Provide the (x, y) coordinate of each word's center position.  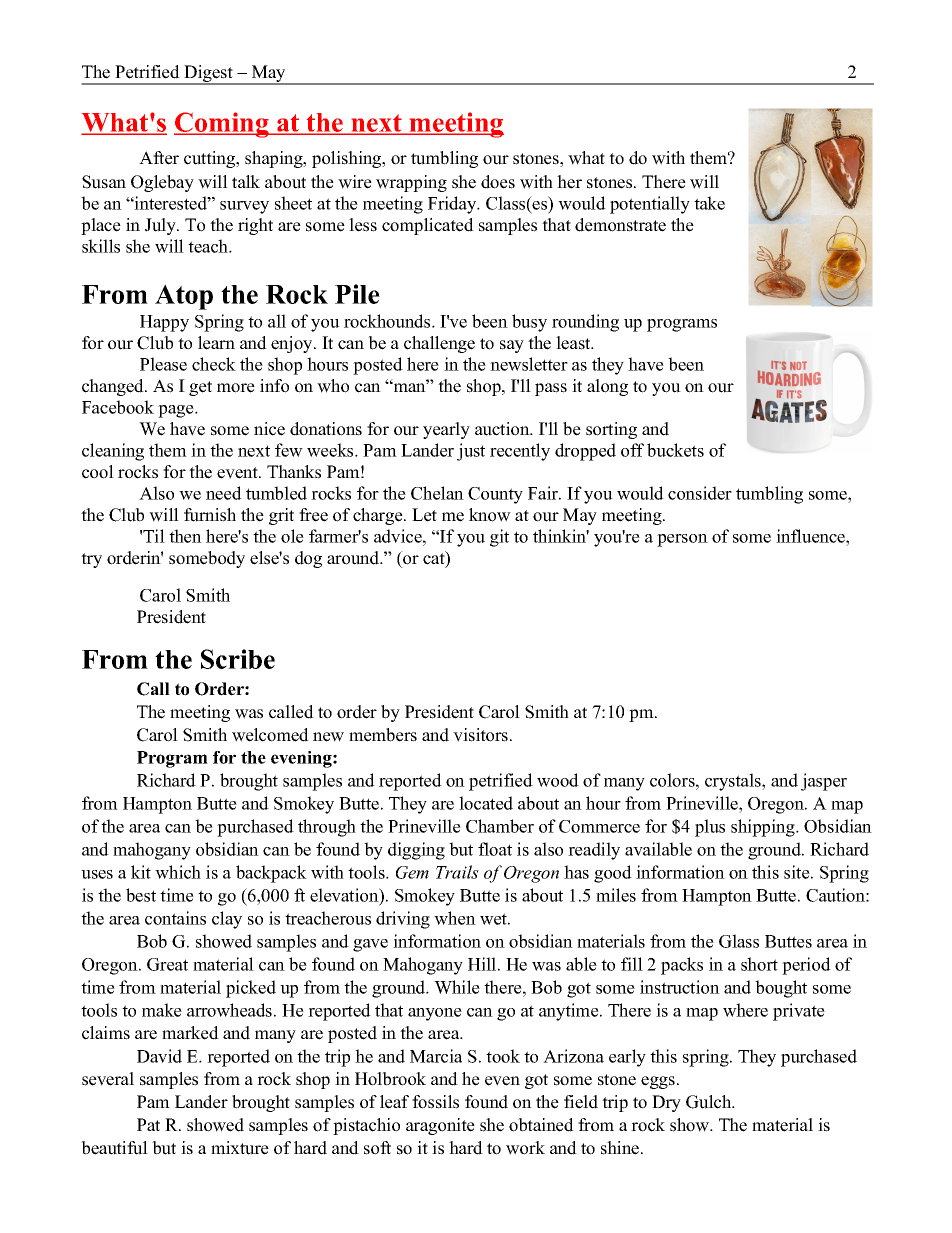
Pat (148, 1124)
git (499, 538)
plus (710, 828)
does (498, 182)
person (682, 540)
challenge (439, 344)
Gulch (710, 1102)
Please (163, 364)
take (709, 203)
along (607, 387)
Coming (222, 125)
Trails (457, 872)
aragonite (440, 1126)
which (178, 872)
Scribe (238, 659)
